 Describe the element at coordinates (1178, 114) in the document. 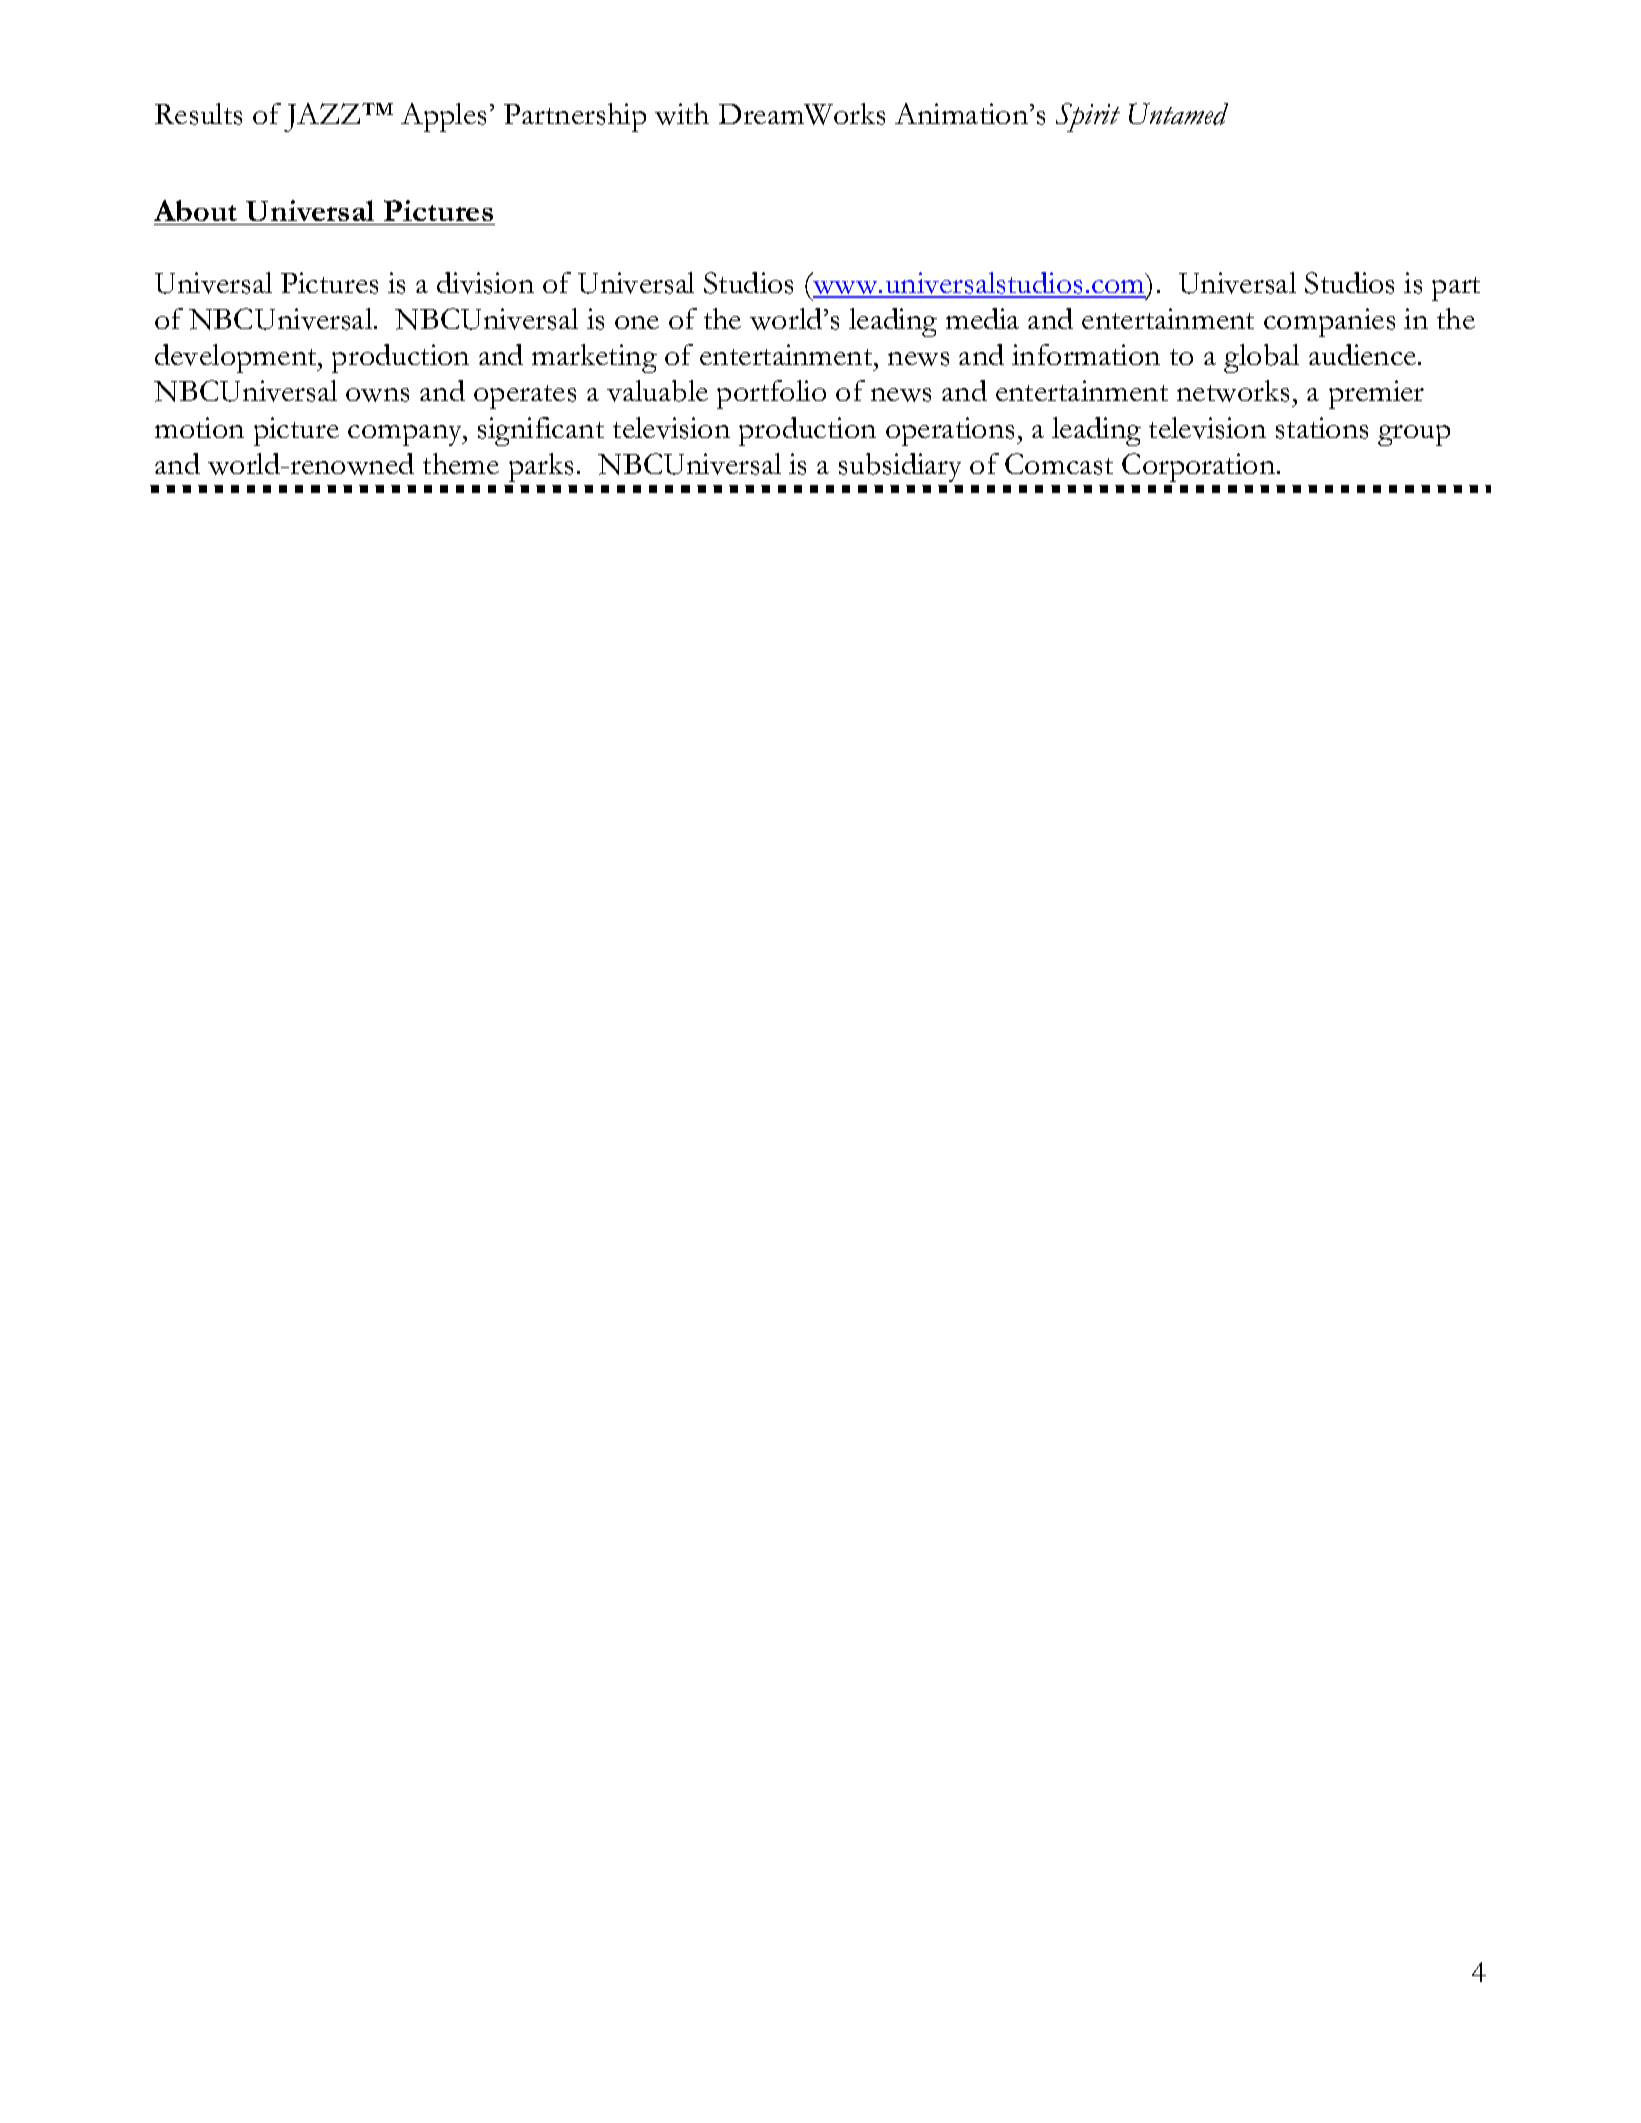

I see `Untamed` at that location.
